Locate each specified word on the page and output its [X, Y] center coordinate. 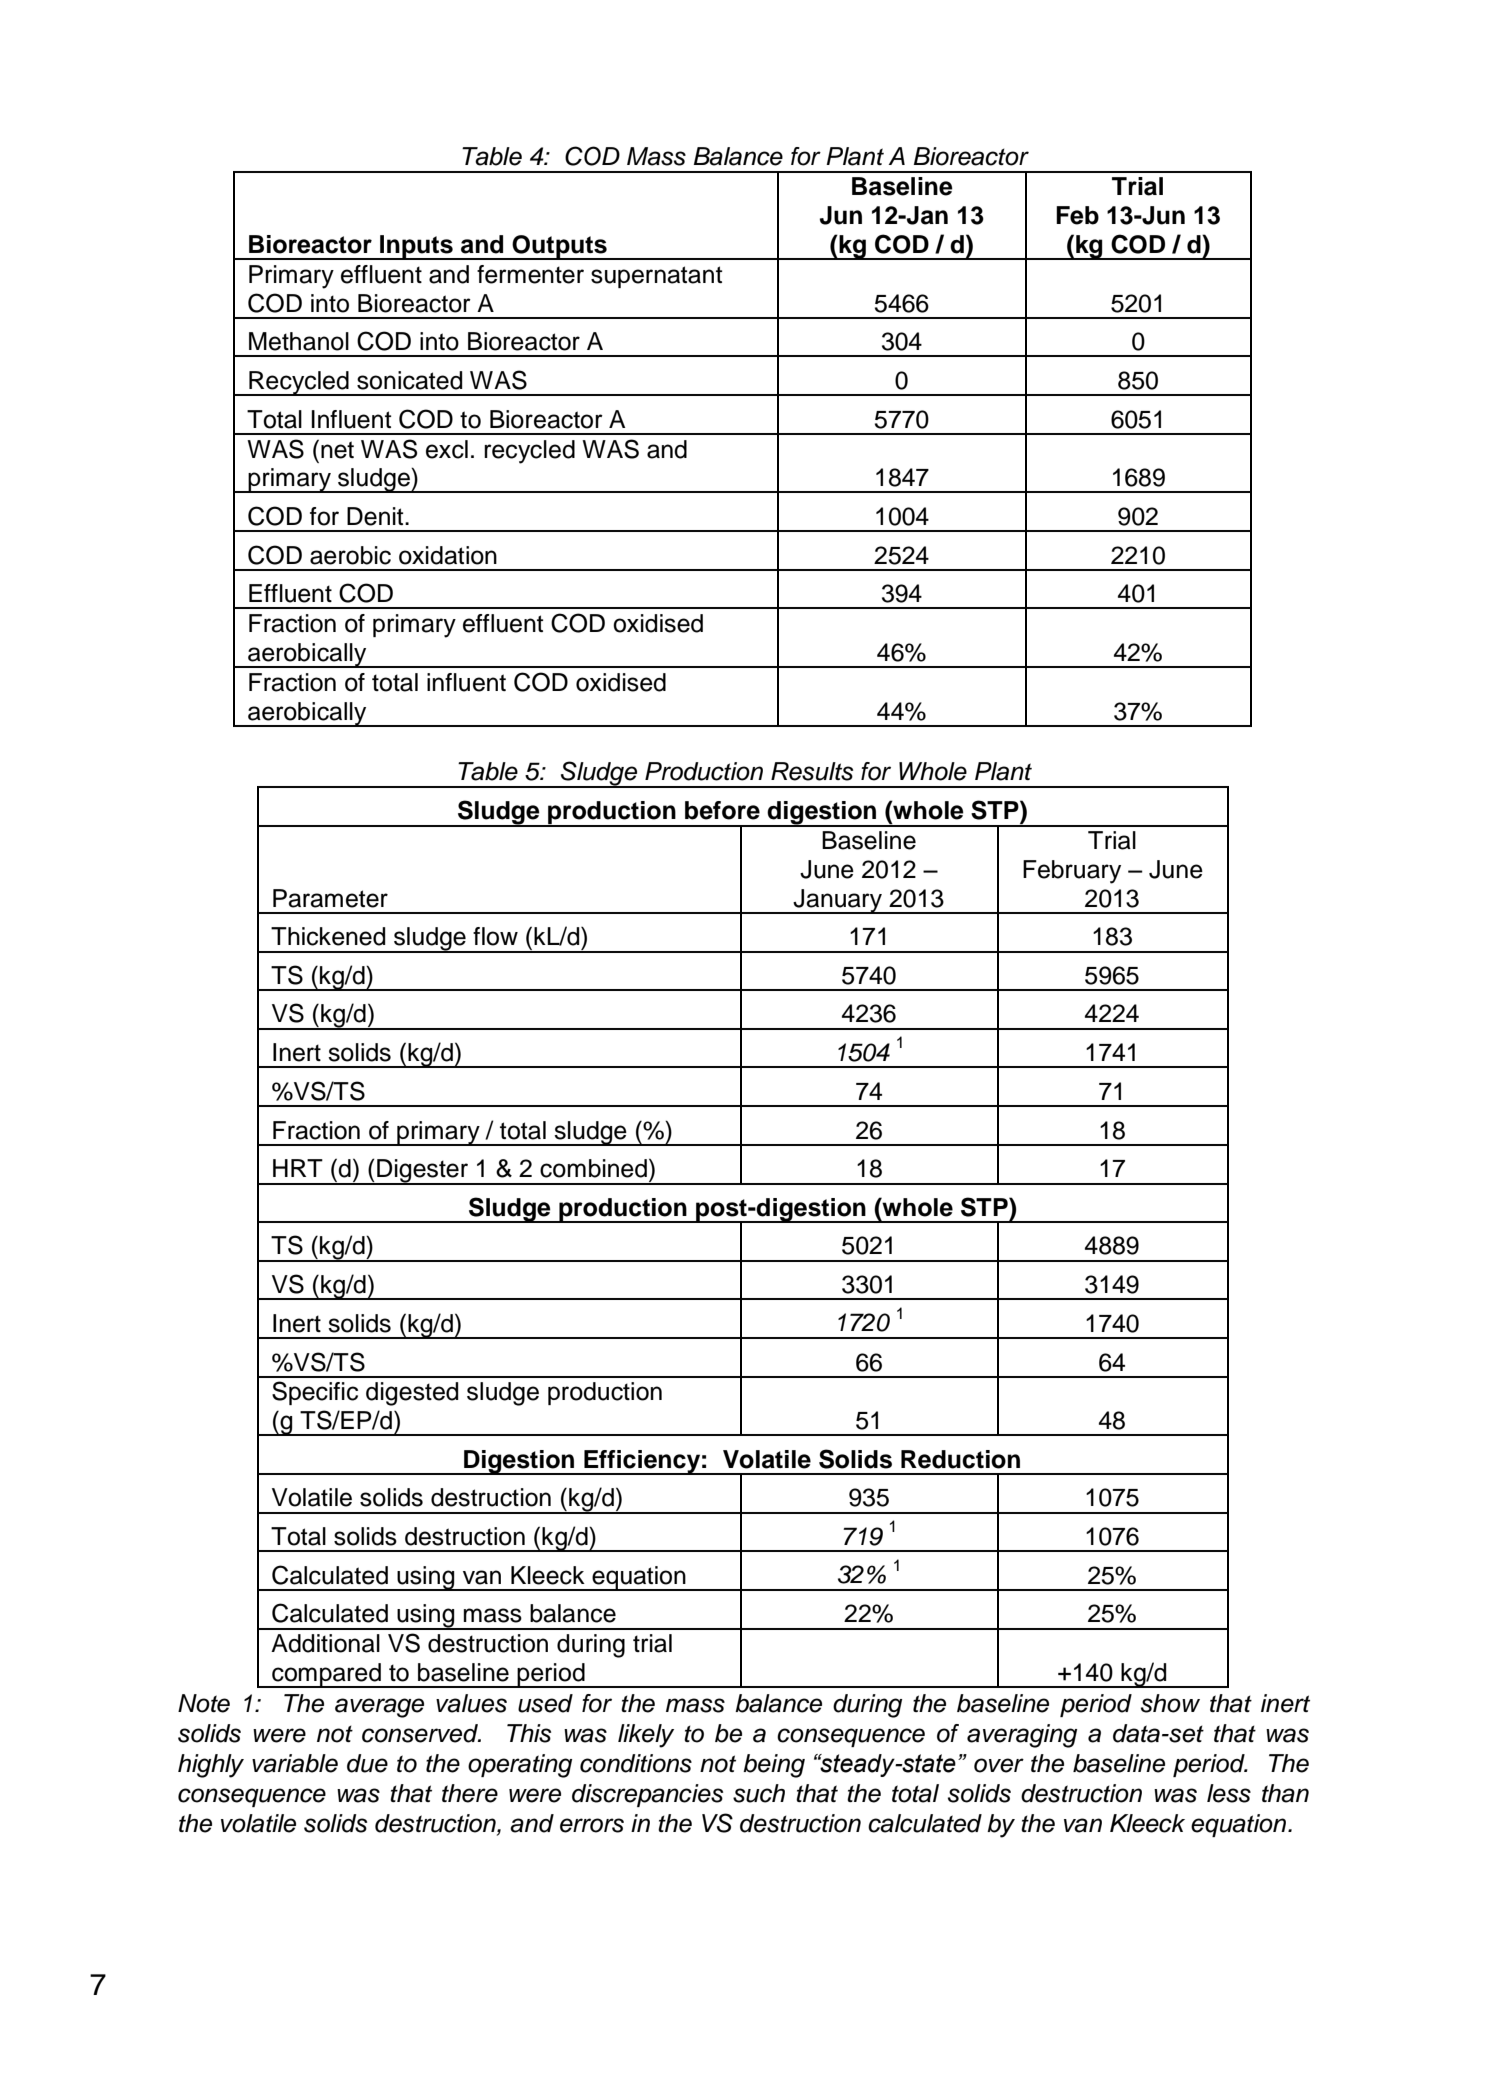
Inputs [416, 247]
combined [593, 1168]
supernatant [656, 277]
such [759, 1793]
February [1072, 872]
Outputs [559, 247]
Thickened [328, 936]
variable [295, 1763]
